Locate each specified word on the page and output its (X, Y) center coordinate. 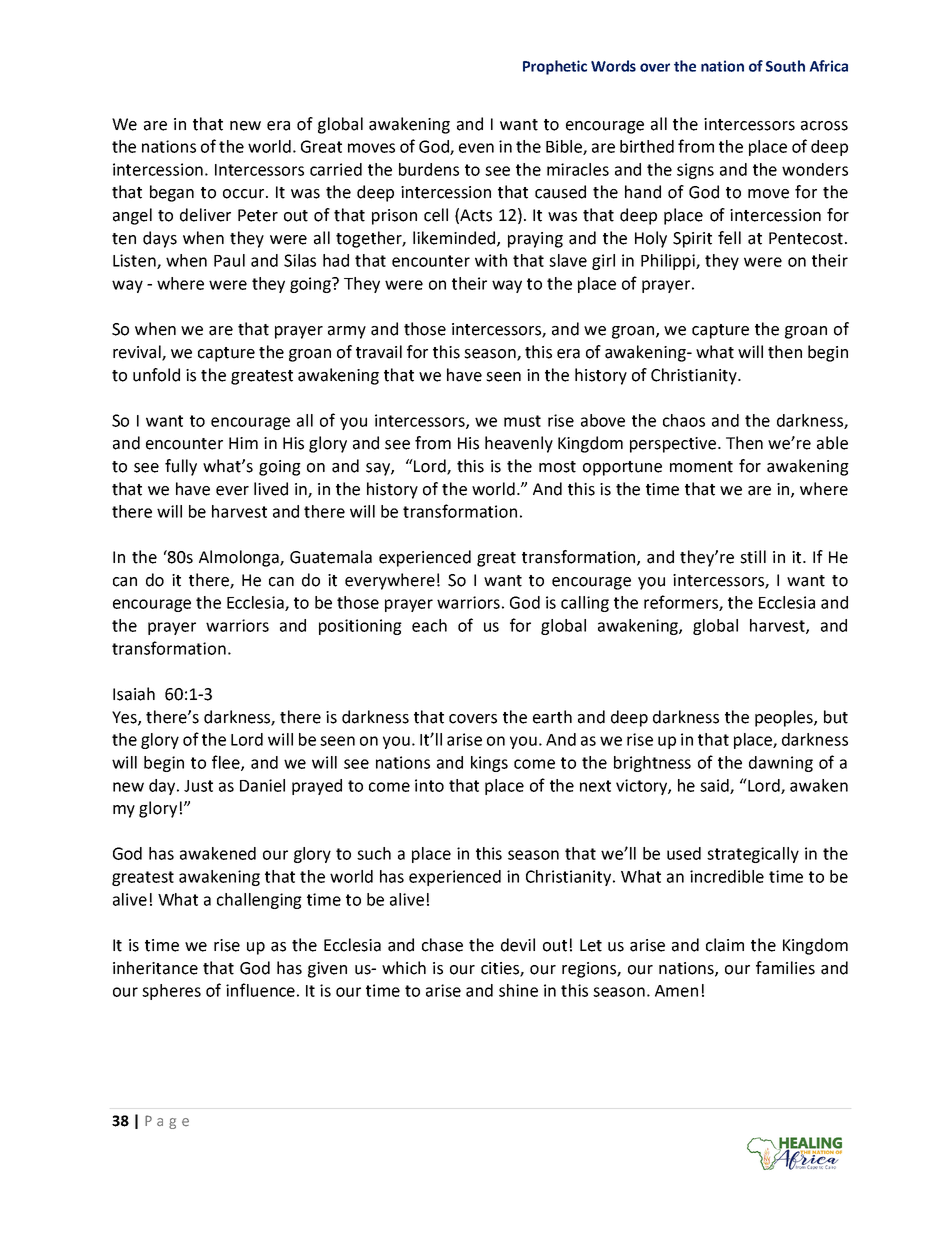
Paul (229, 260)
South (785, 66)
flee (227, 763)
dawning (781, 764)
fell (729, 238)
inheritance (155, 968)
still (753, 557)
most (557, 467)
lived (271, 489)
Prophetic (555, 67)
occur (245, 194)
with (491, 260)
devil (518, 945)
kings (489, 764)
